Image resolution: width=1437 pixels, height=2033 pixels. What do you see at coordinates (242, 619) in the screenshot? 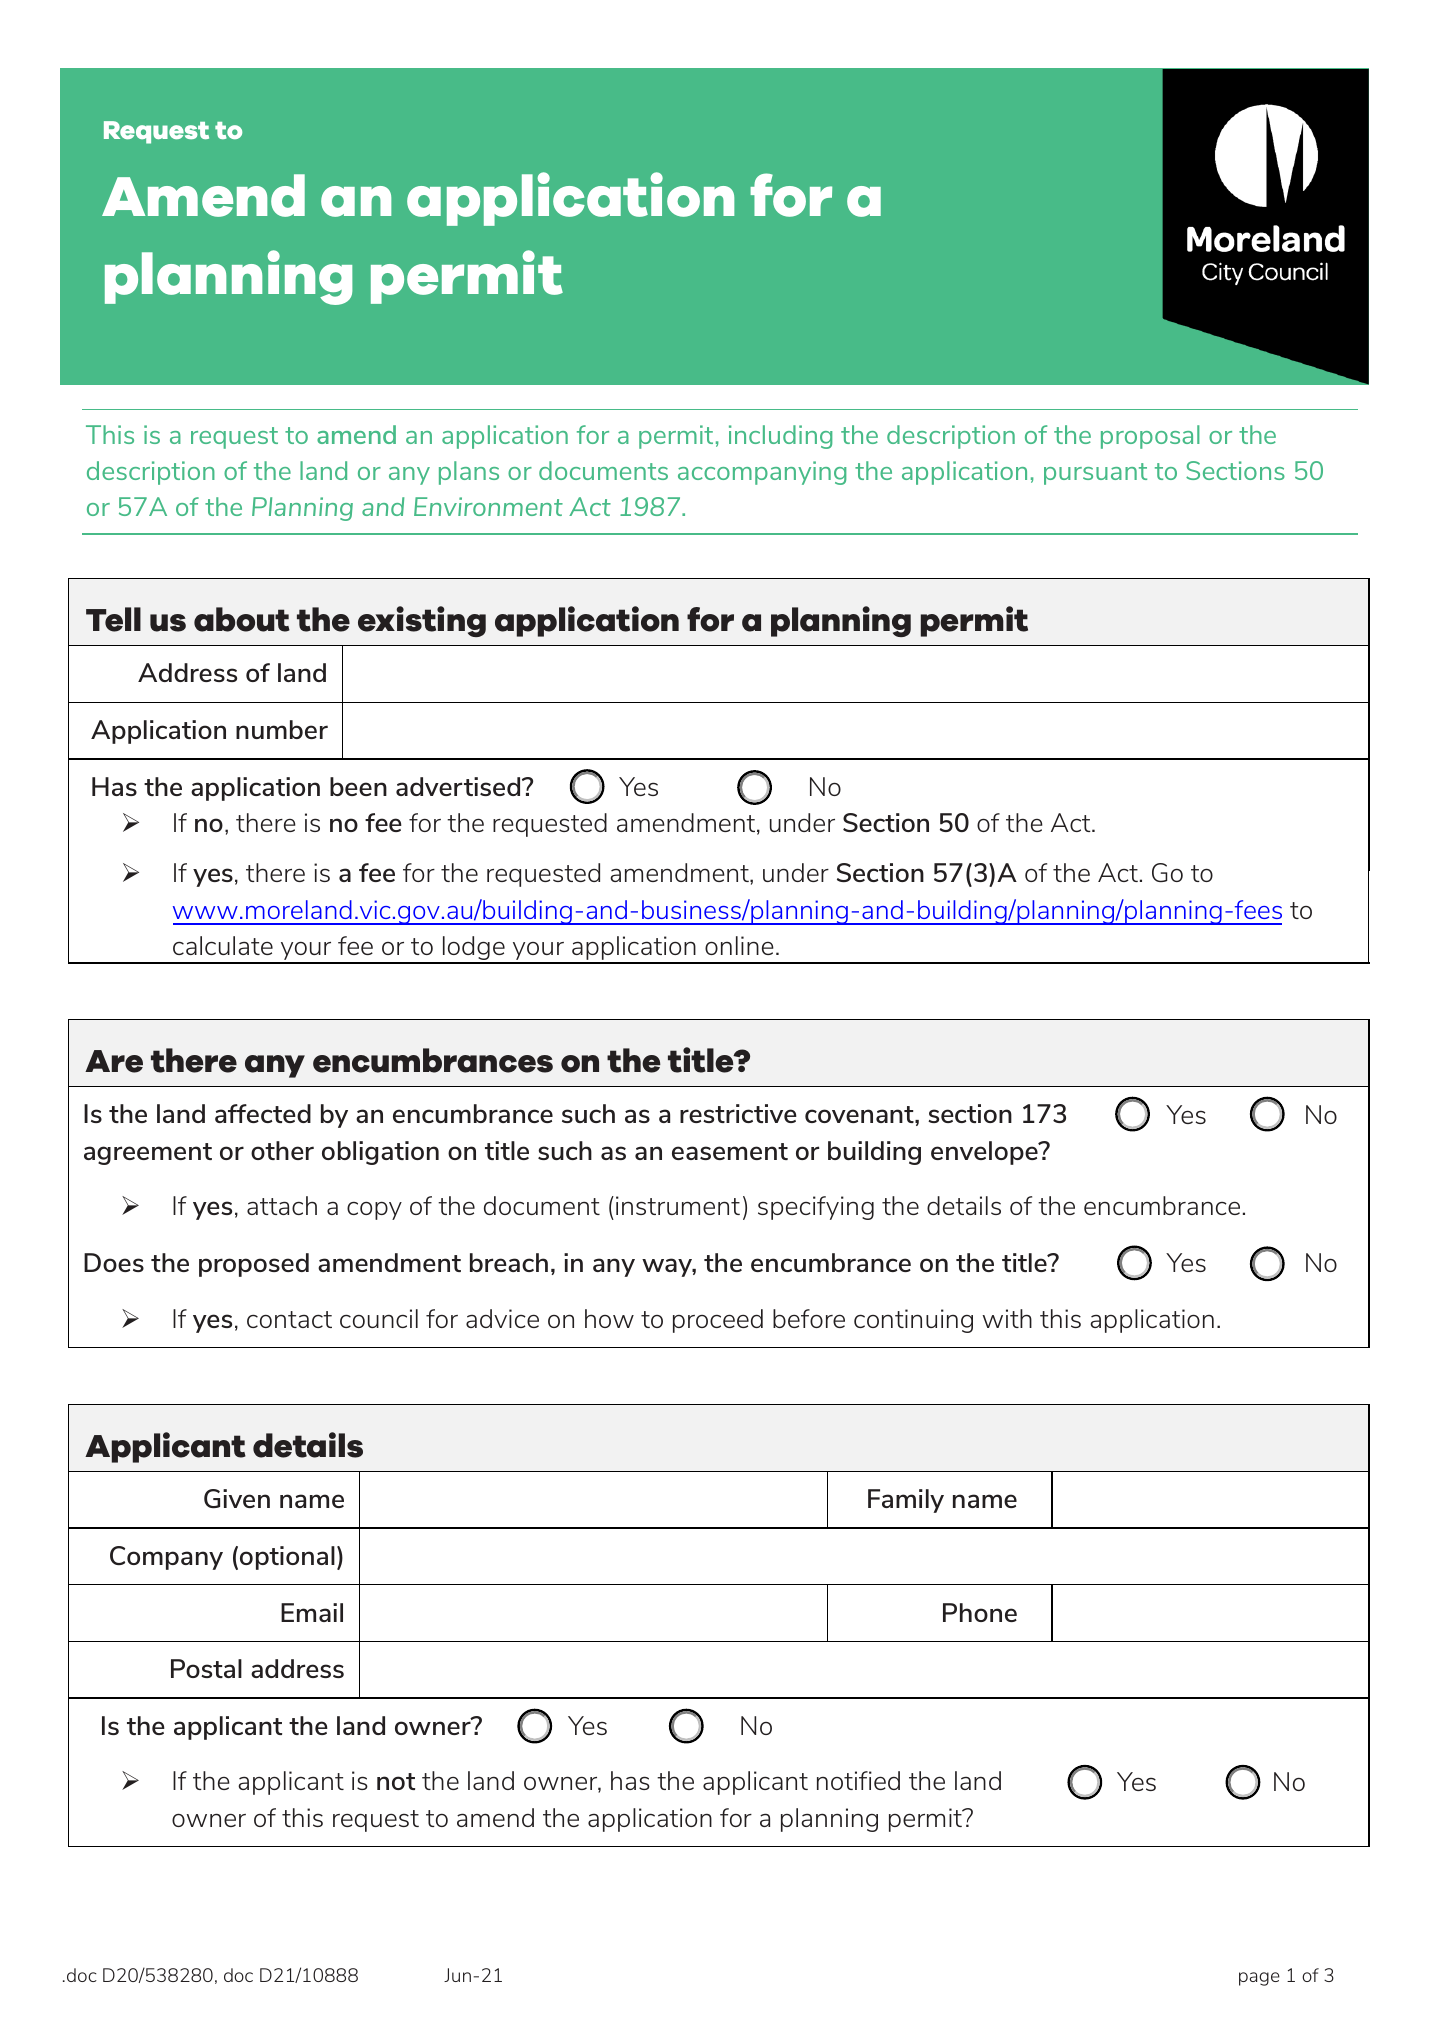
I see `about` at bounding box center [242, 619].
